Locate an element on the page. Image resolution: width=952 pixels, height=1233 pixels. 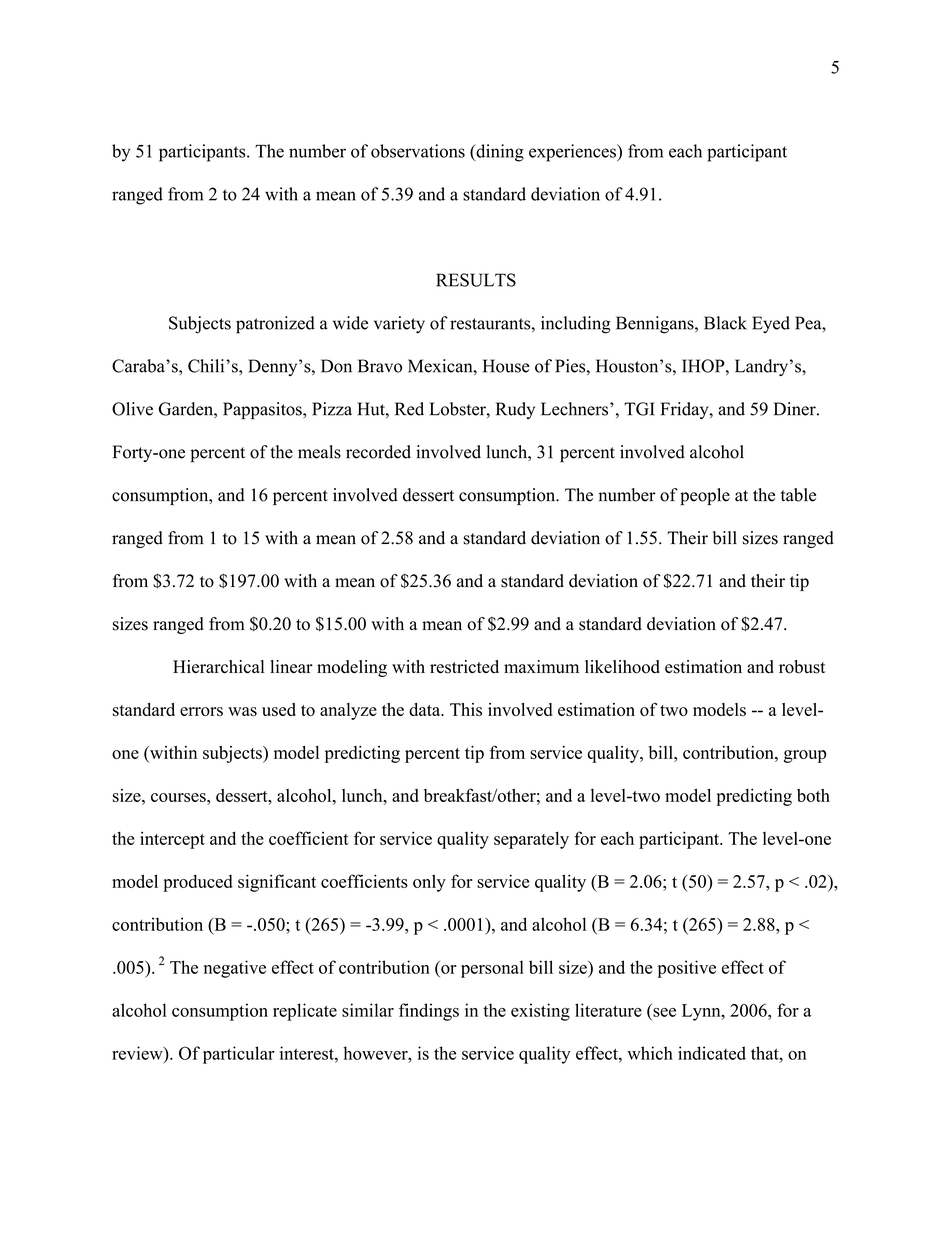
dining is located at coordinates (499, 153).
